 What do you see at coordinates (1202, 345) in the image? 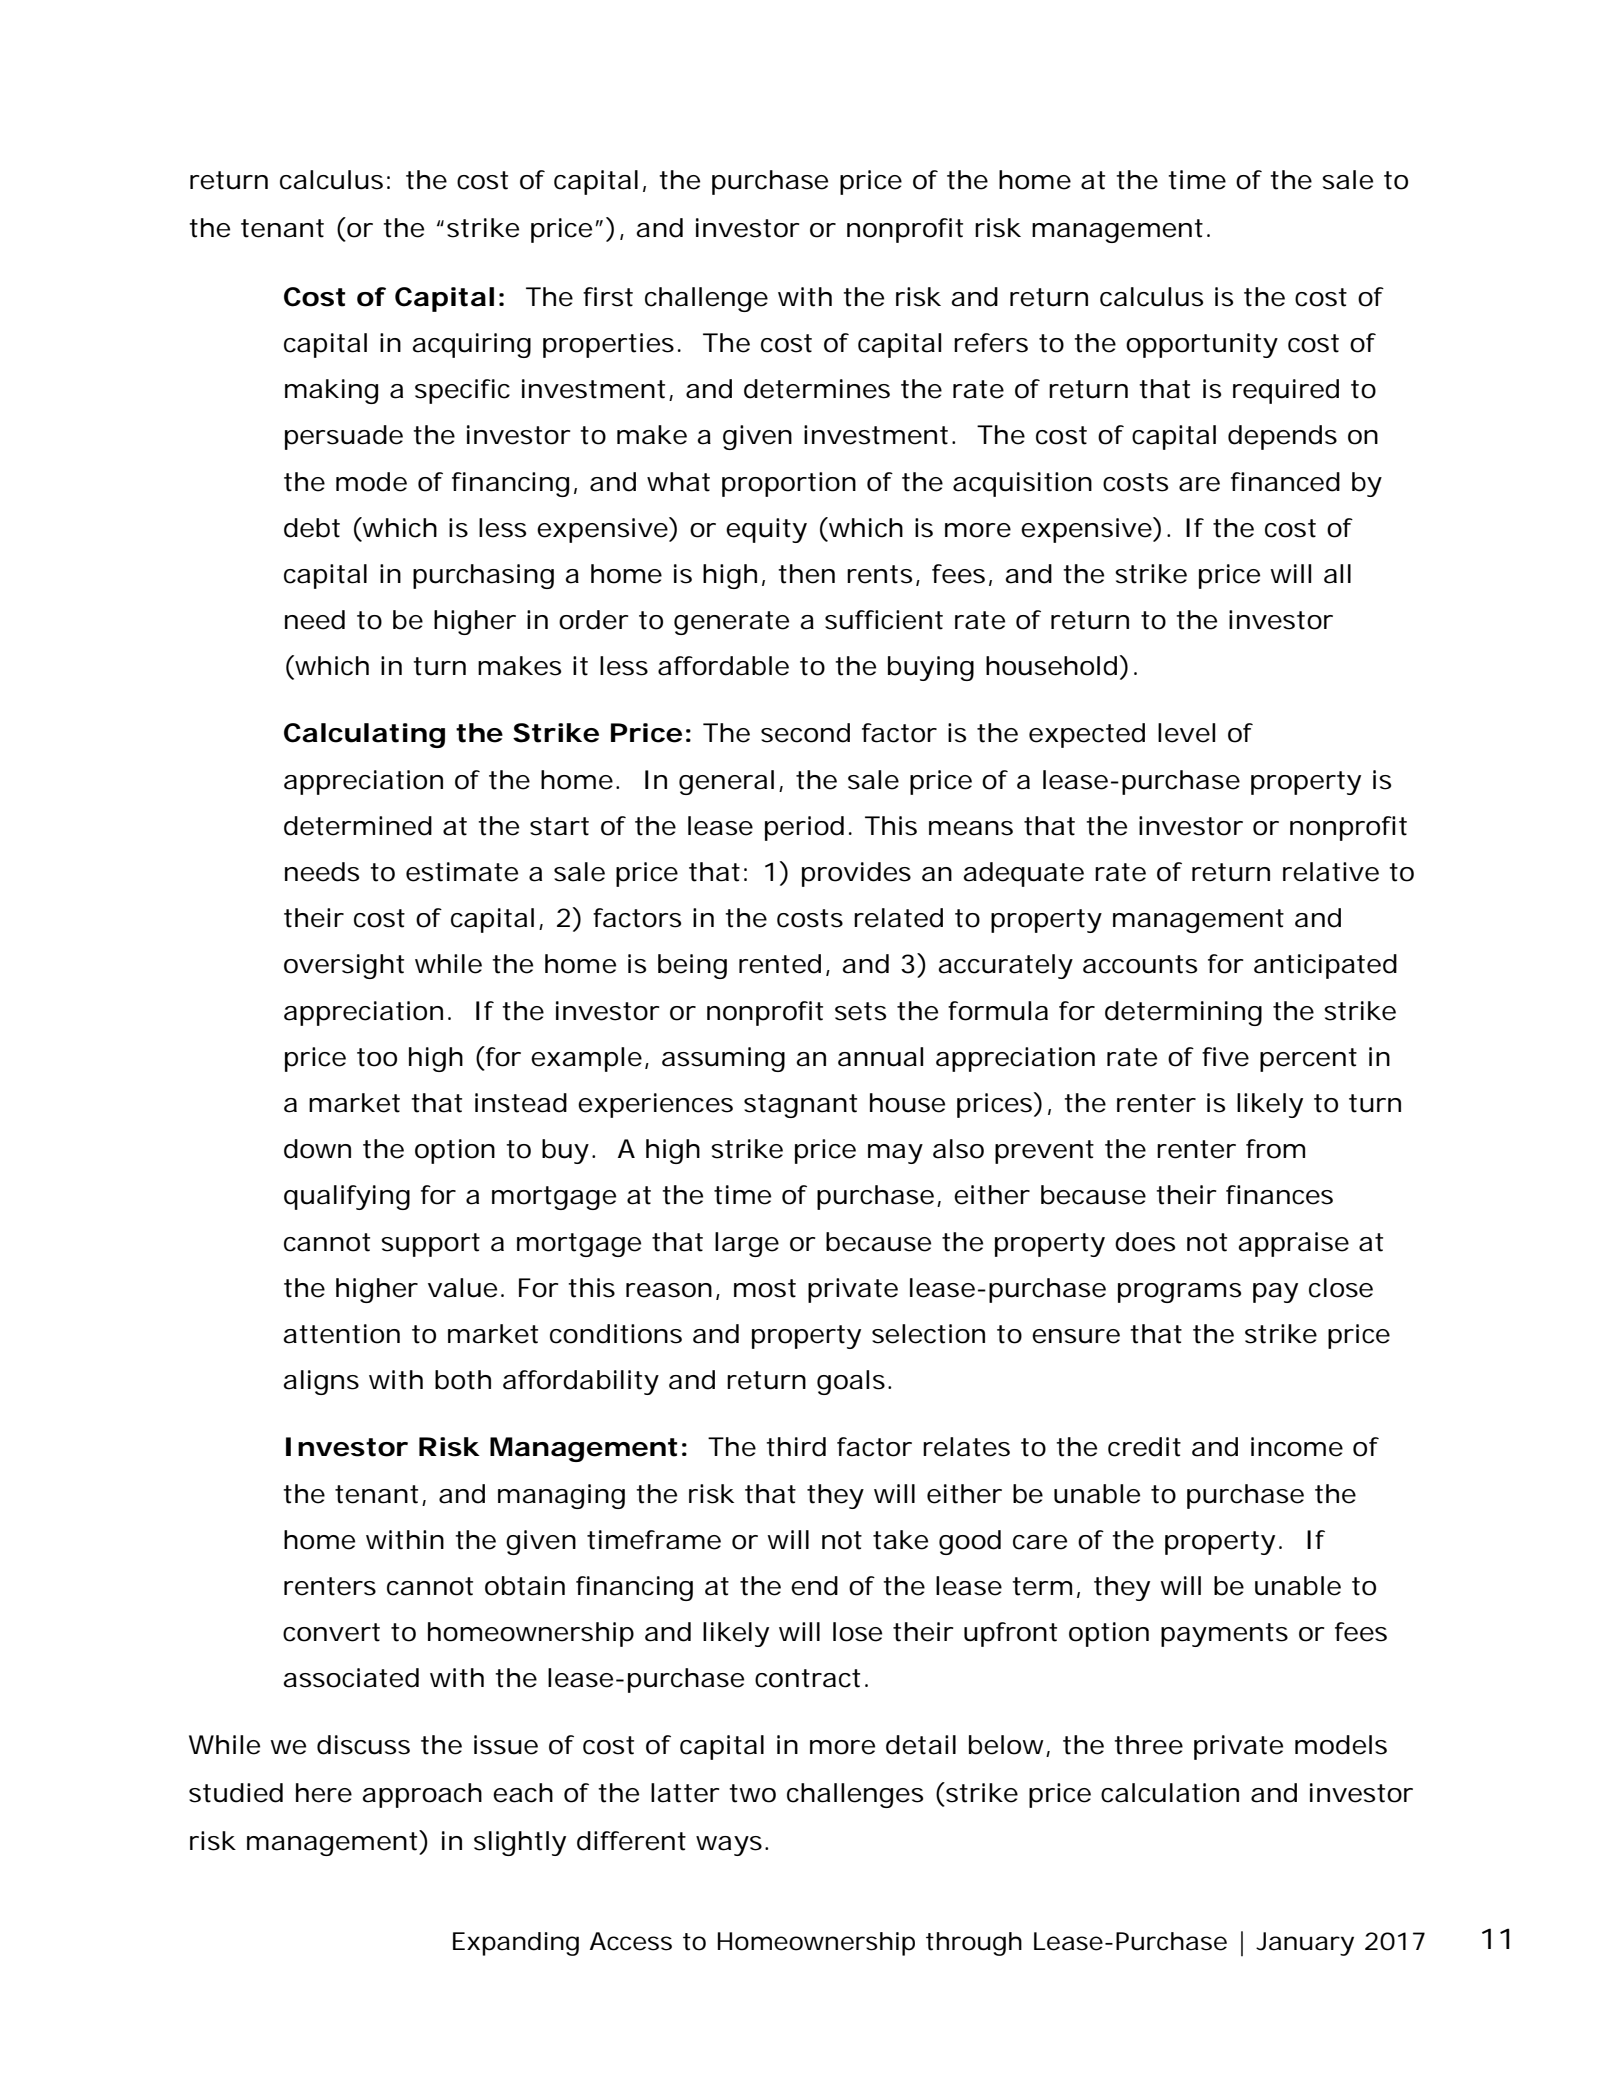
I see `opportunity` at bounding box center [1202, 345].
